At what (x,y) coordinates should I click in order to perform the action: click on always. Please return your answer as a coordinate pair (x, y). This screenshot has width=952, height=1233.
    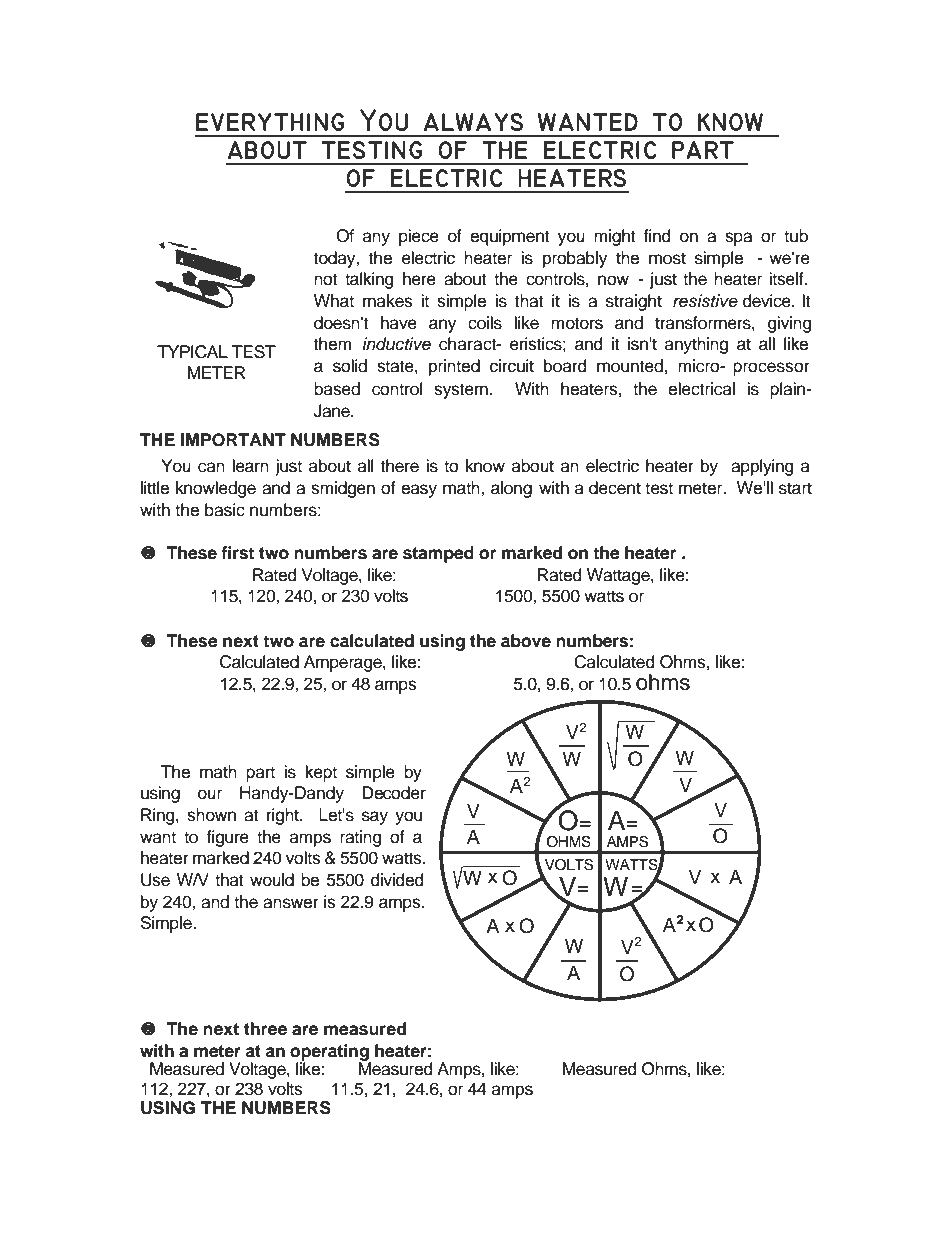
    Looking at the image, I should click on (473, 122).
